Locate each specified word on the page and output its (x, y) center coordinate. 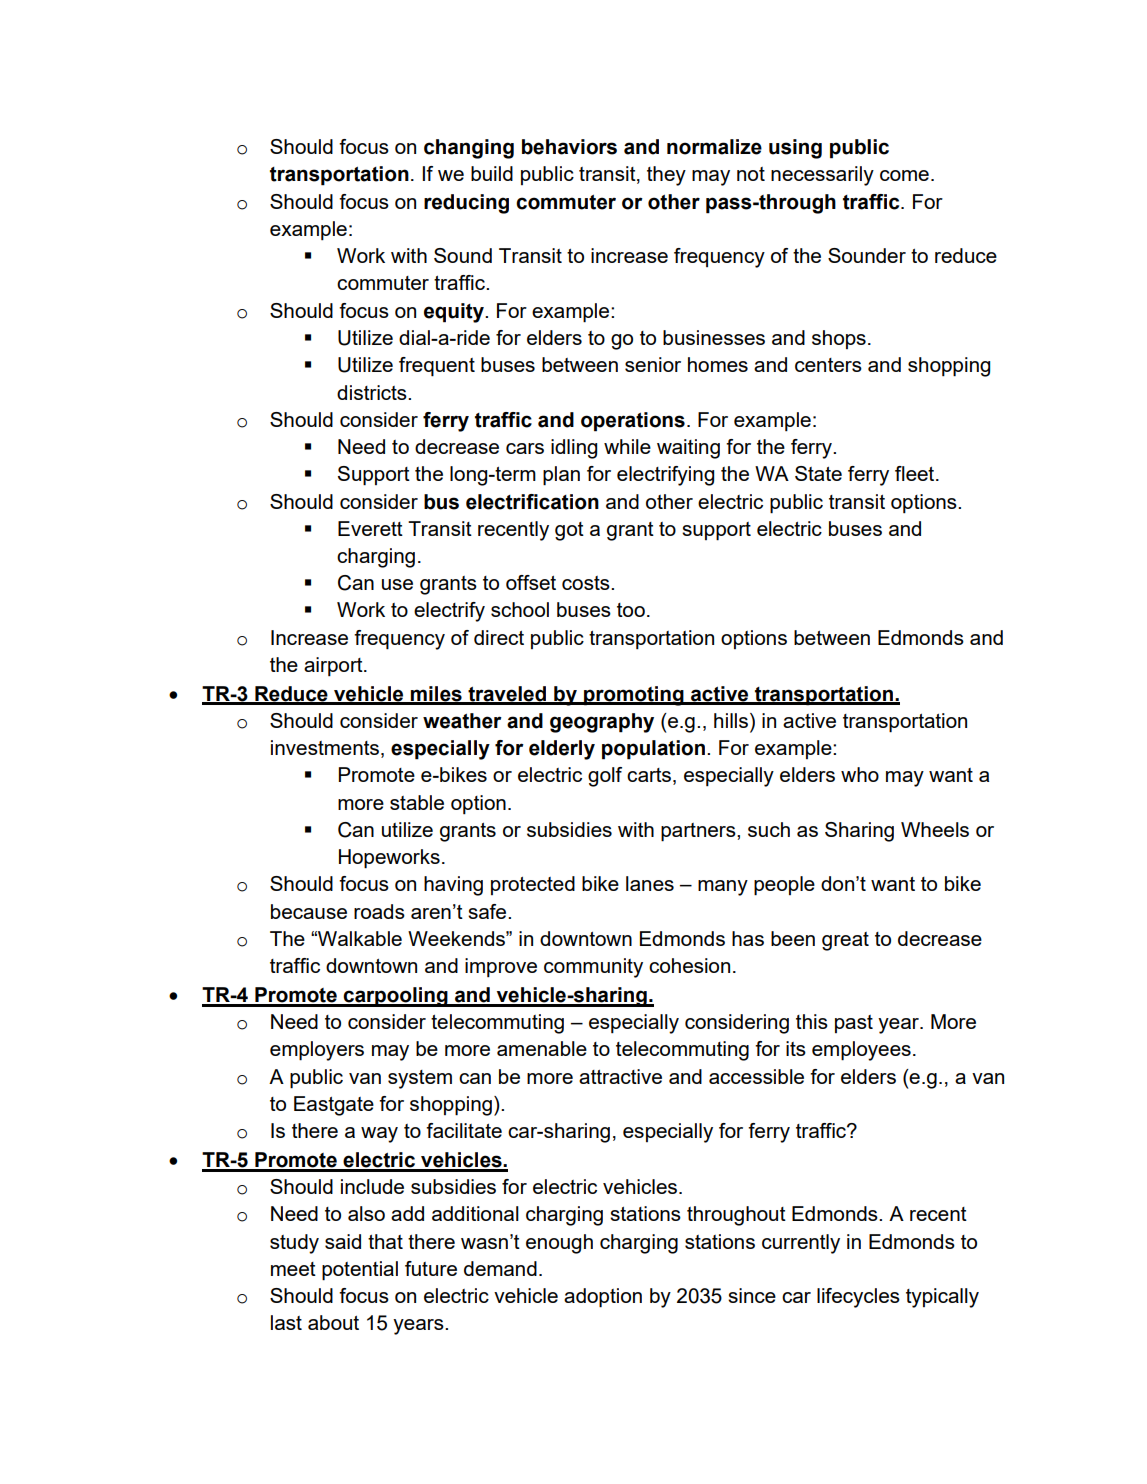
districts (373, 392)
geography (602, 723)
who (860, 774)
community (593, 968)
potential (360, 1271)
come (904, 175)
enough (559, 1244)
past (854, 1024)
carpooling (396, 997)
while (627, 446)
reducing (466, 204)
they (666, 176)
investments (326, 749)
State (818, 473)
